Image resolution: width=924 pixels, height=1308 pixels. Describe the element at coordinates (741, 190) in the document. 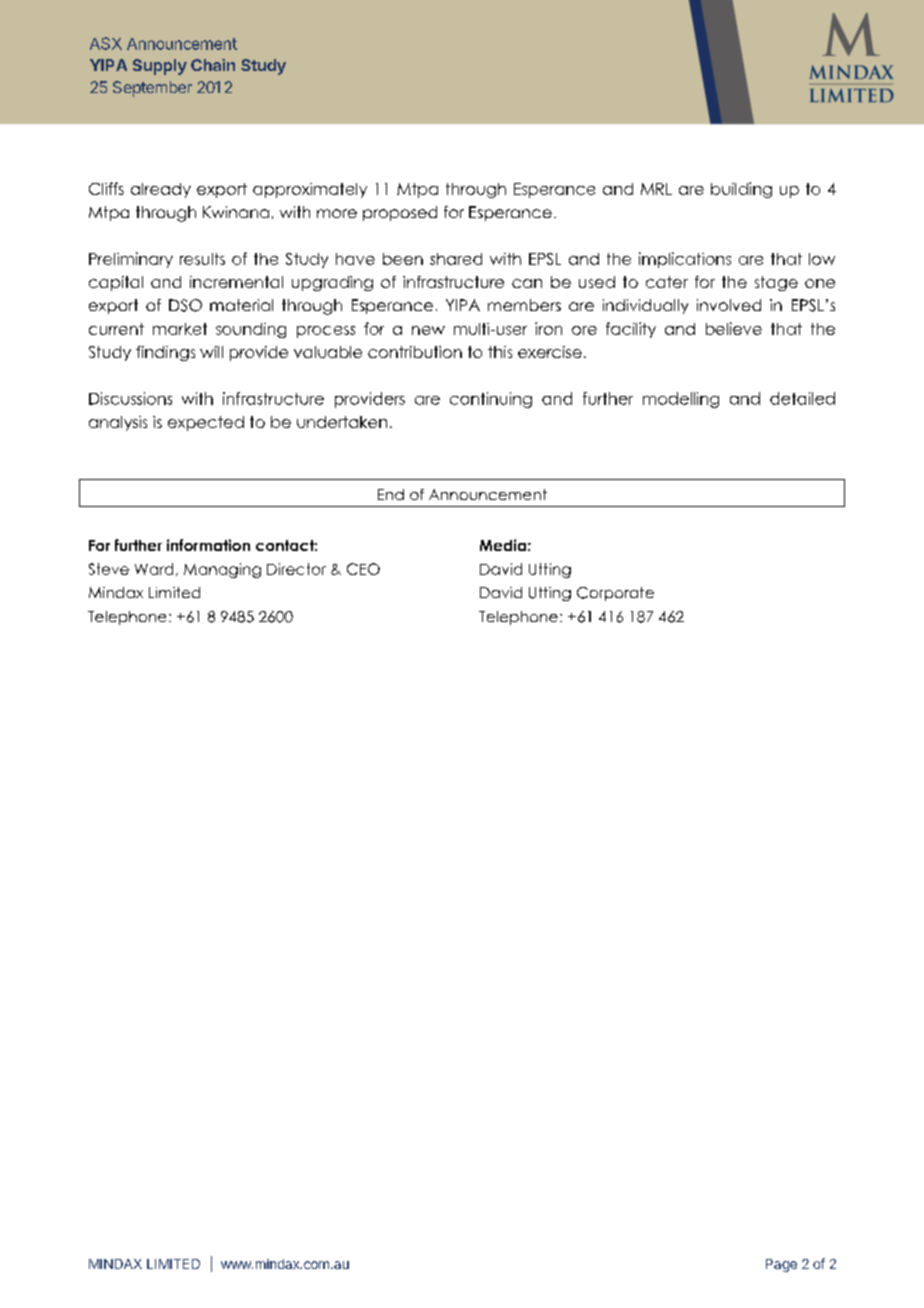

I see `building` at that location.
